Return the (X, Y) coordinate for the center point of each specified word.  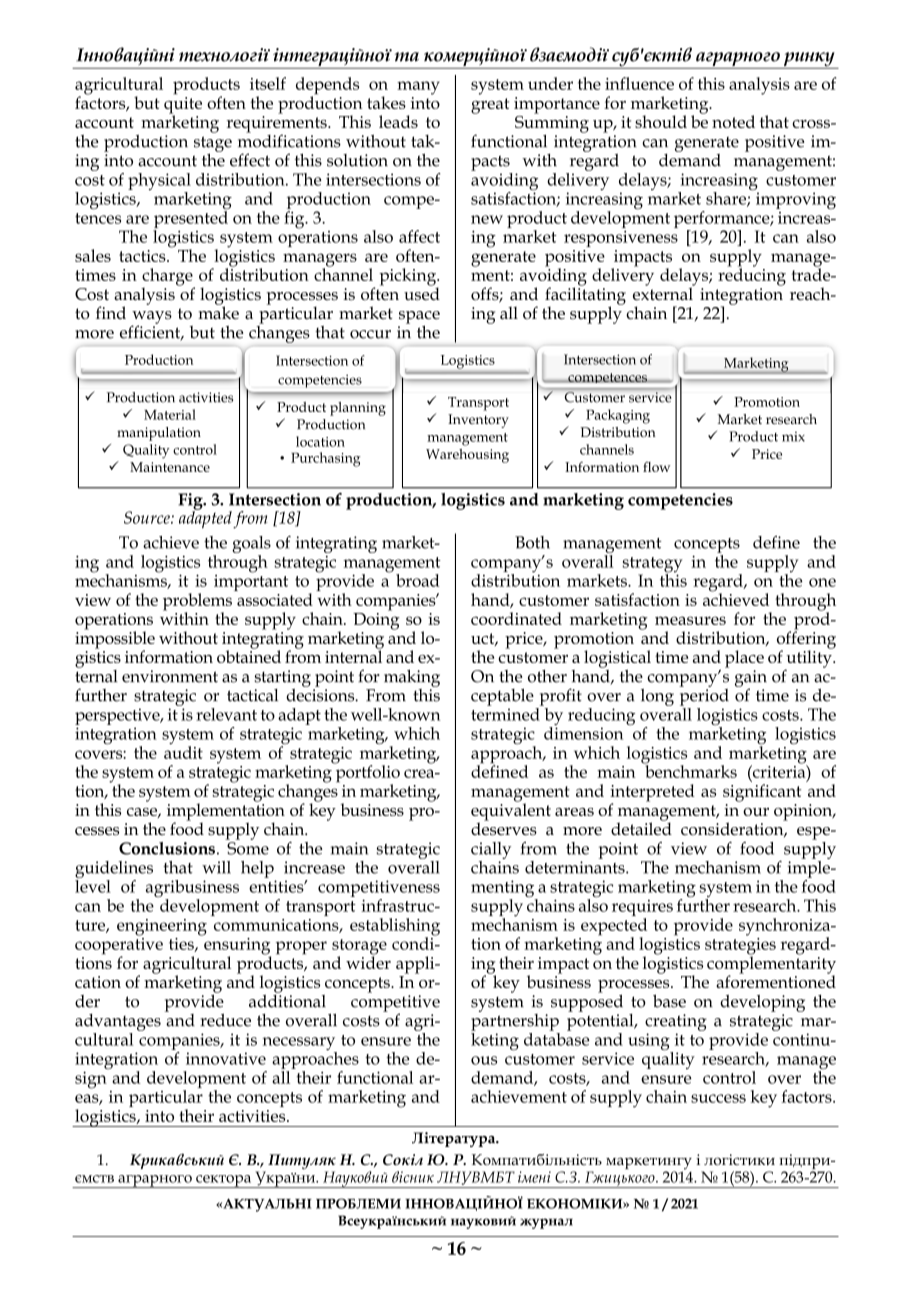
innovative (226, 1058)
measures (690, 620)
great (490, 106)
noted (733, 121)
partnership (515, 1021)
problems (197, 603)
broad (418, 580)
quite (183, 106)
